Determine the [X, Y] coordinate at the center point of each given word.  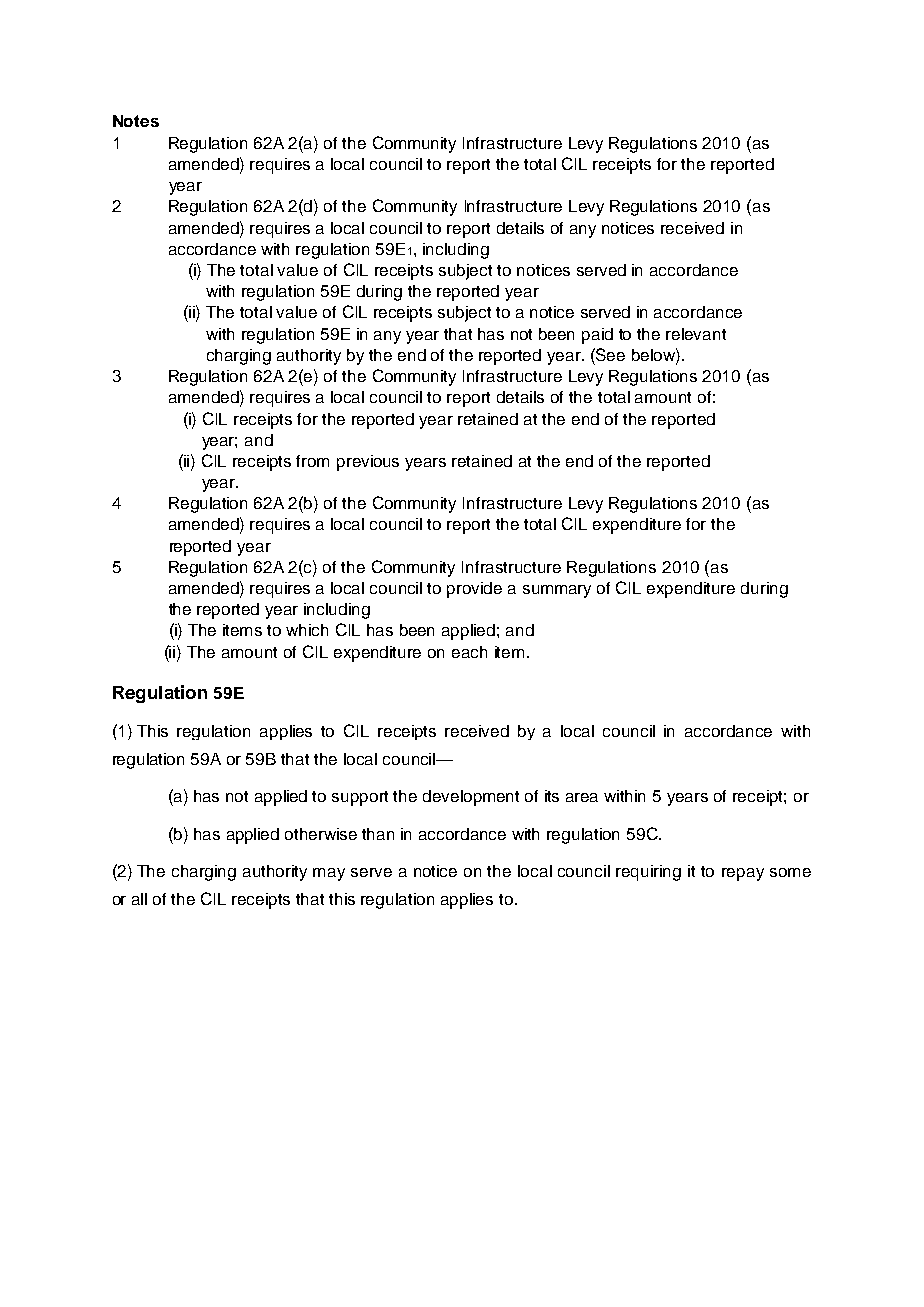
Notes [136, 121]
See [609, 354]
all [139, 899]
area [582, 797]
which [307, 630]
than [378, 834]
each [469, 652]
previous [368, 463]
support [360, 798]
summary [557, 591]
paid [597, 336]
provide [474, 590]
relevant [696, 334]
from [312, 461]
